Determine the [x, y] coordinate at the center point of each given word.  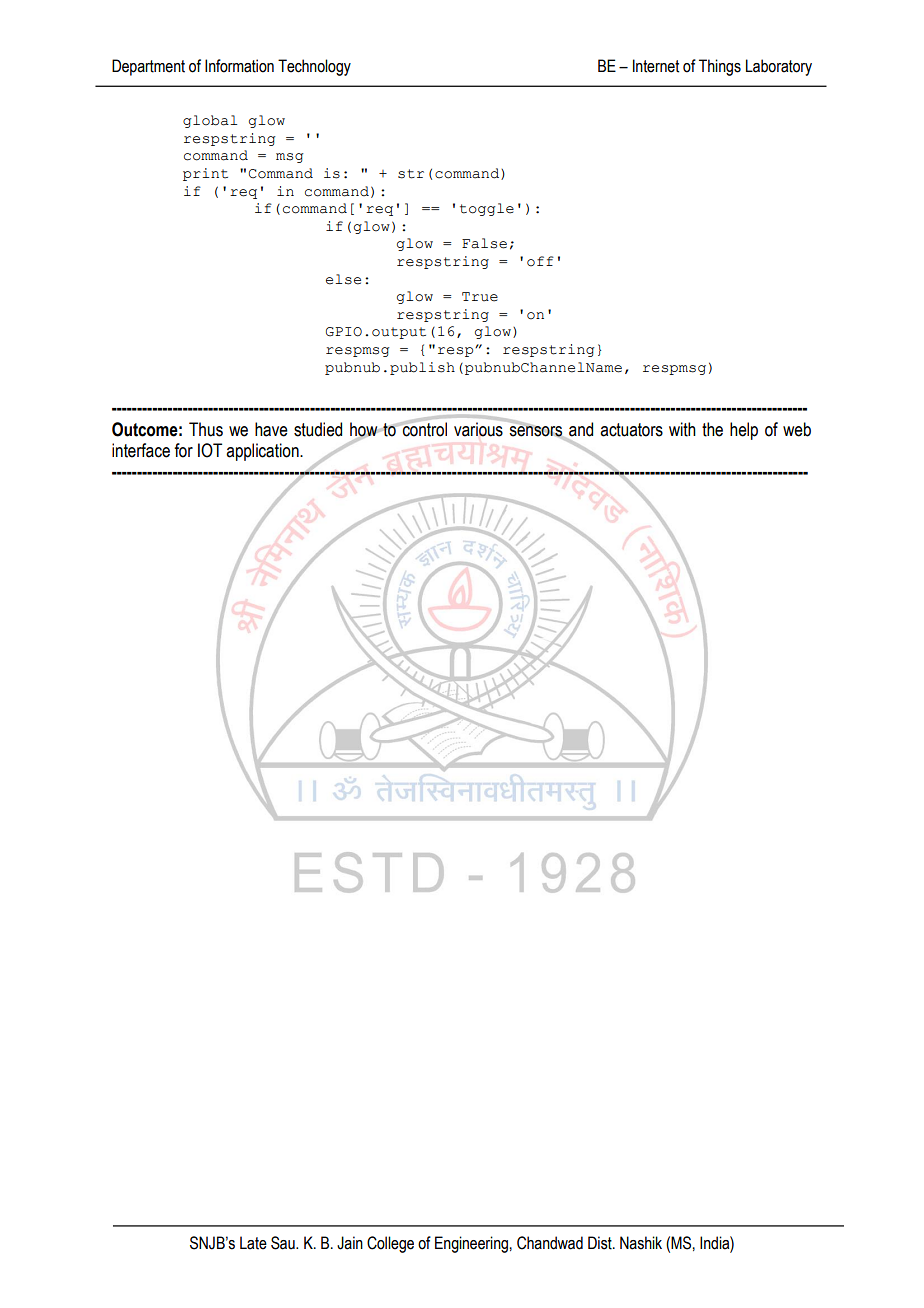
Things [720, 67]
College [390, 1244]
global [210, 121]
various [479, 428]
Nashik [641, 1243]
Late [253, 1243]
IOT [210, 450]
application [263, 452]
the [712, 429]
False [484, 243]
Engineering [471, 1244]
